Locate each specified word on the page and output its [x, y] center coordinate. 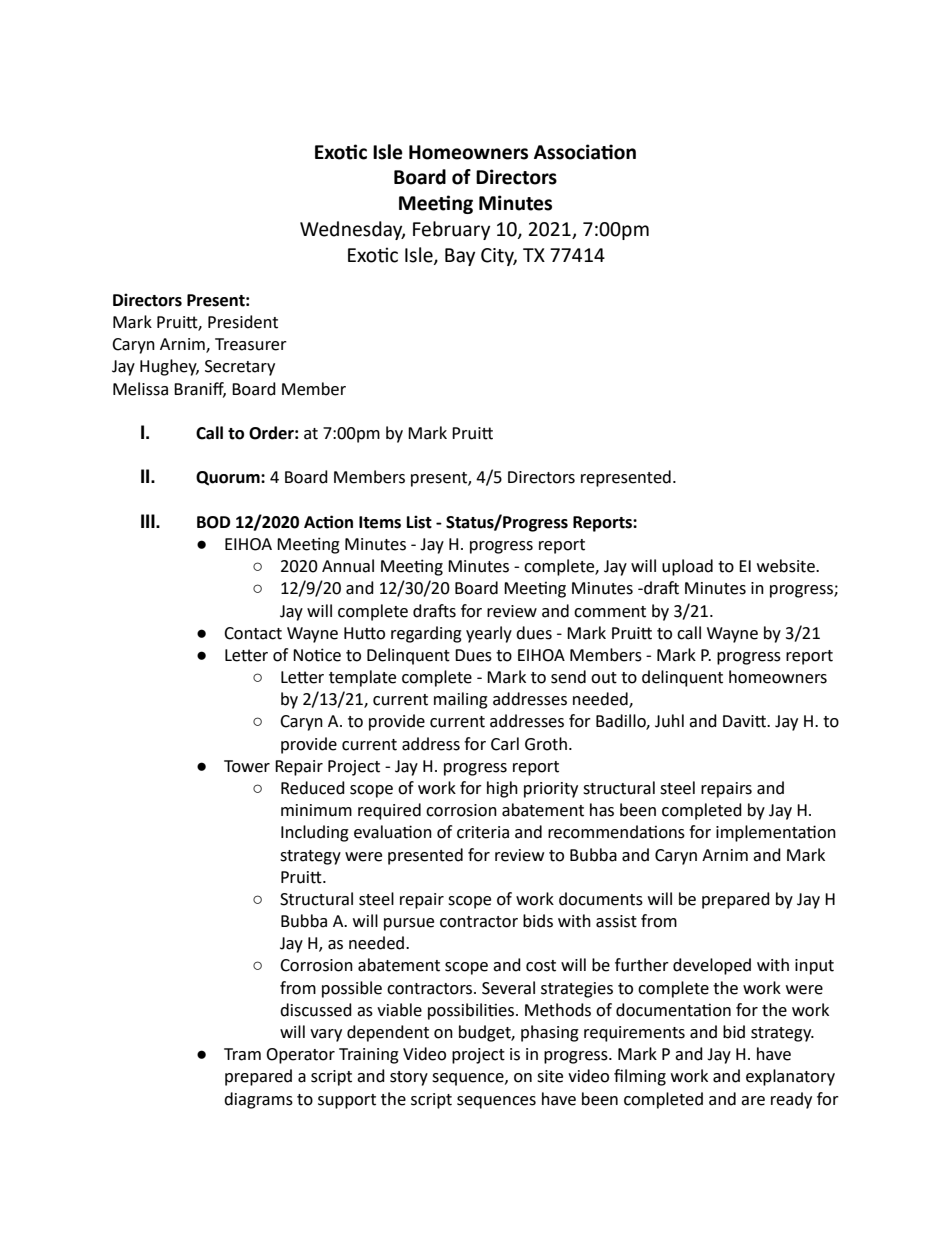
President [243, 322]
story [409, 1078]
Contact [253, 633]
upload [687, 567]
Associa [568, 152]
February [451, 230]
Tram [242, 1054]
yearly [489, 634]
